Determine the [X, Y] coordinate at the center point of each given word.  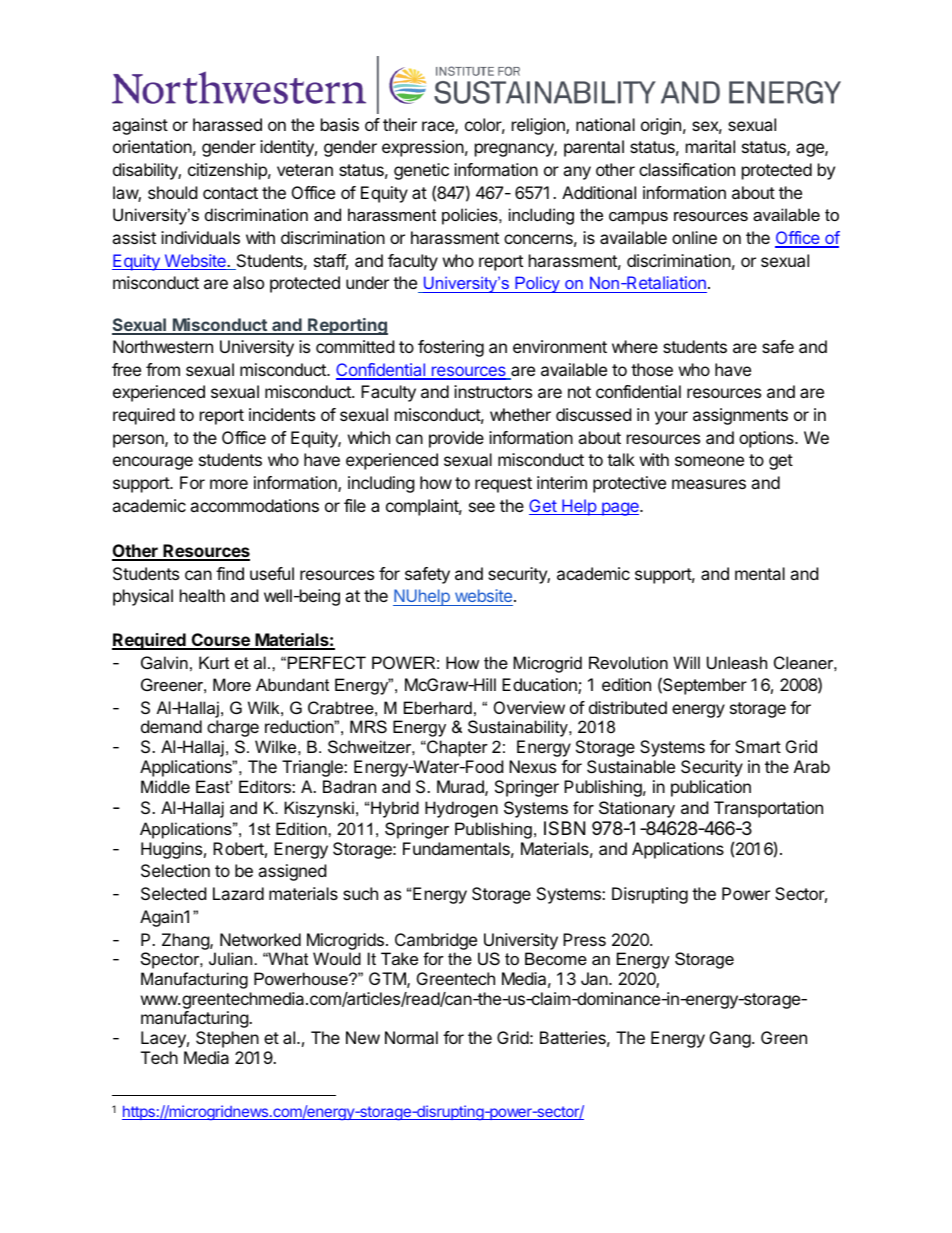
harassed [227, 124]
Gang [730, 1039]
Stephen [227, 1039]
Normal [411, 1037]
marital [710, 146]
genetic [421, 171]
